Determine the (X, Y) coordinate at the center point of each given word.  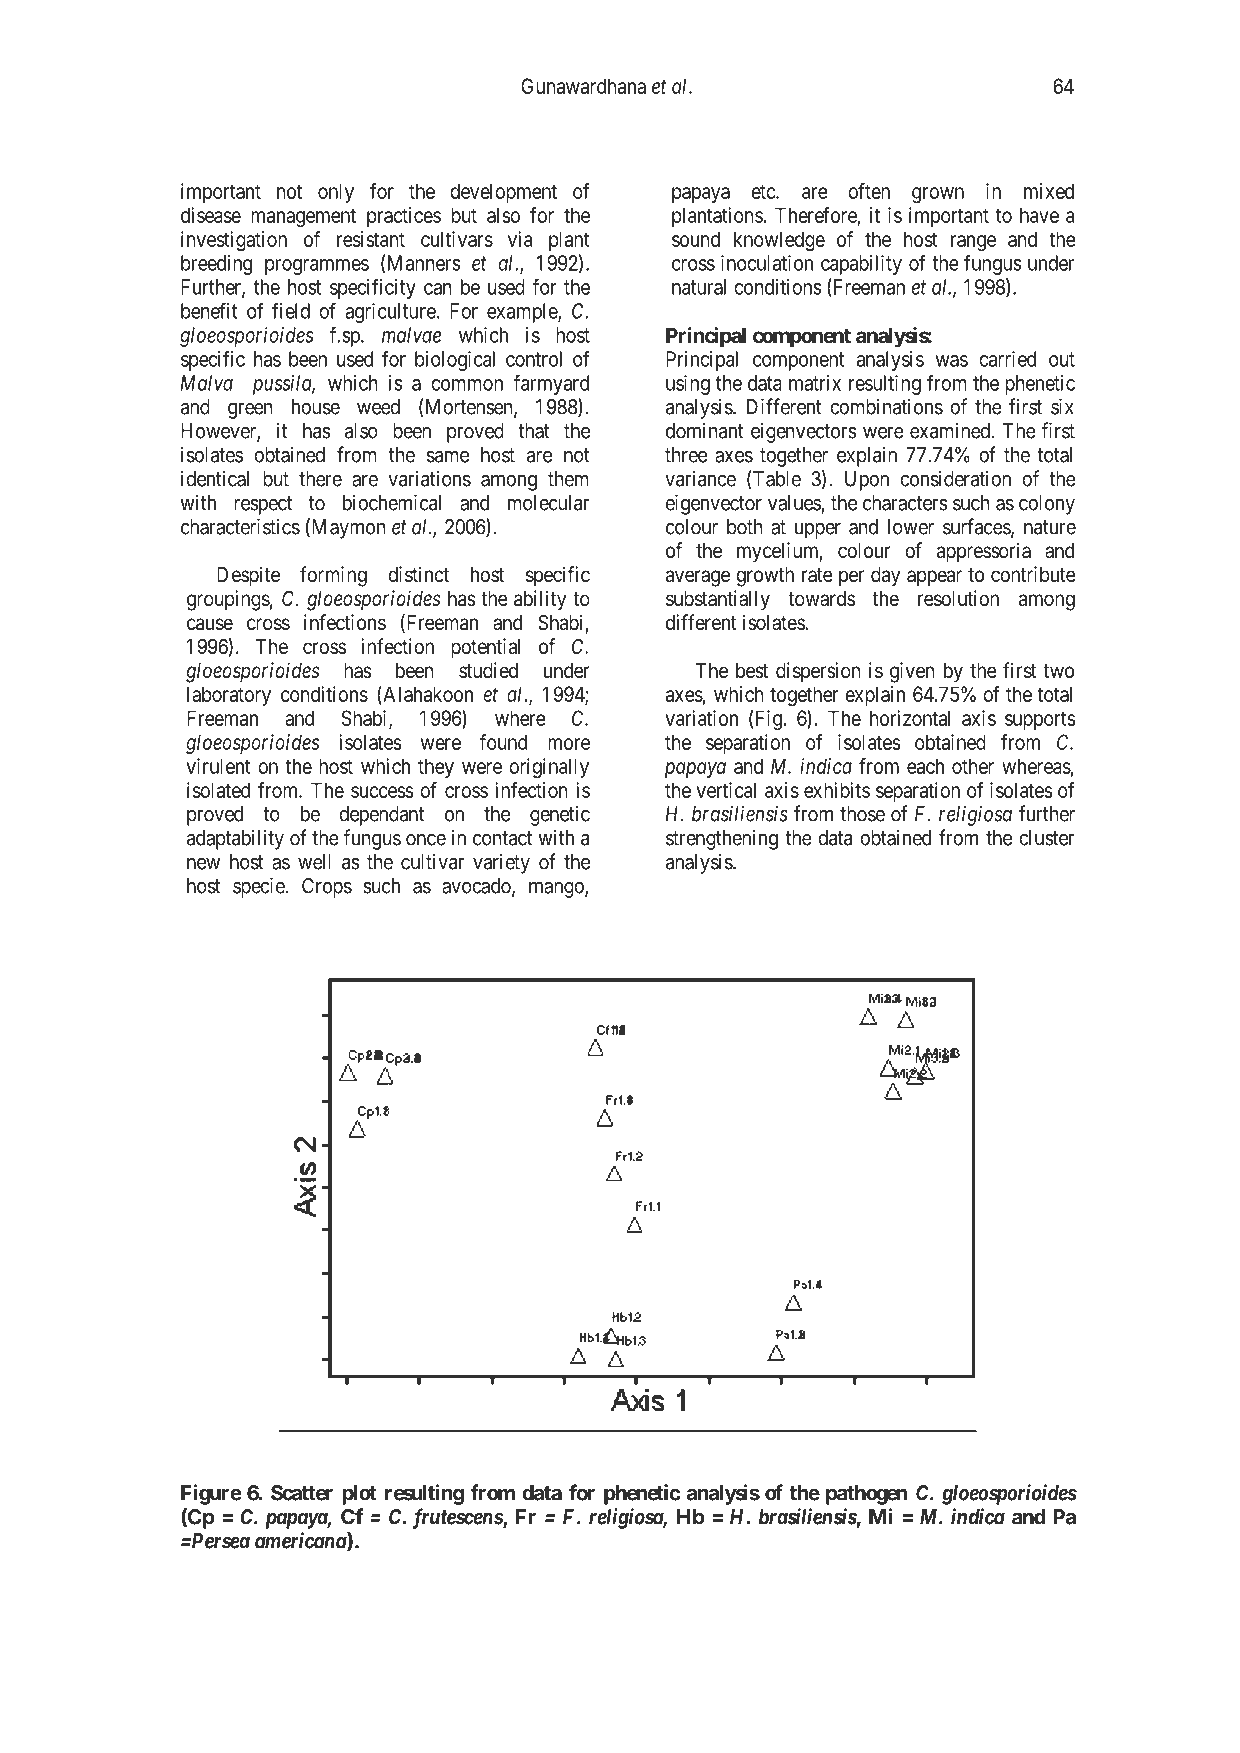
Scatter (302, 1493)
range (973, 243)
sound (696, 239)
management (303, 218)
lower (911, 527)
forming (333, 576)
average (698, 578)
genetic (560, 815)
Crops (327, 888)
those (862, 814)
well (314, 862)
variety (501, 863)
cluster (1046, 838)
